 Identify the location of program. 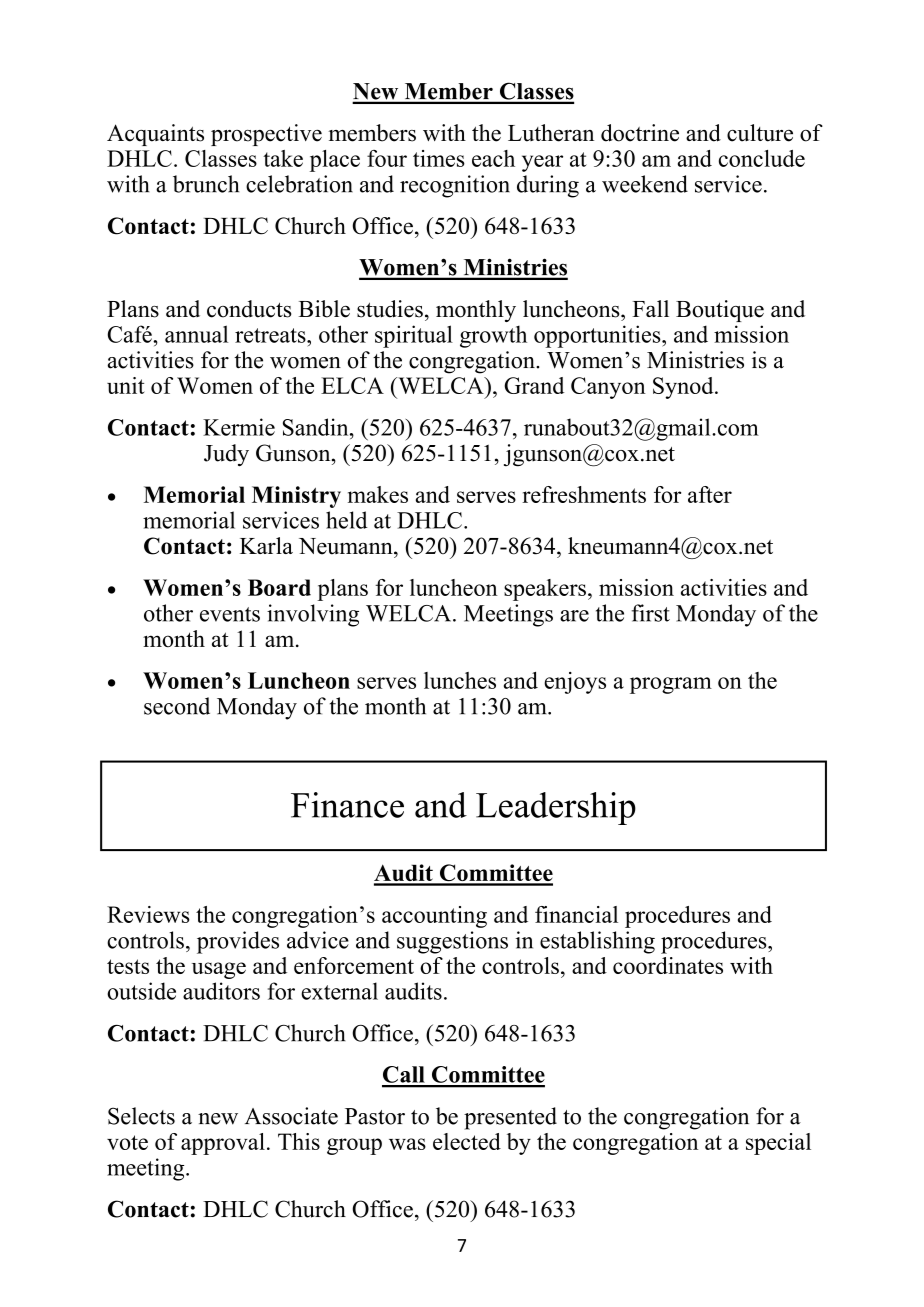
(671, 685).
